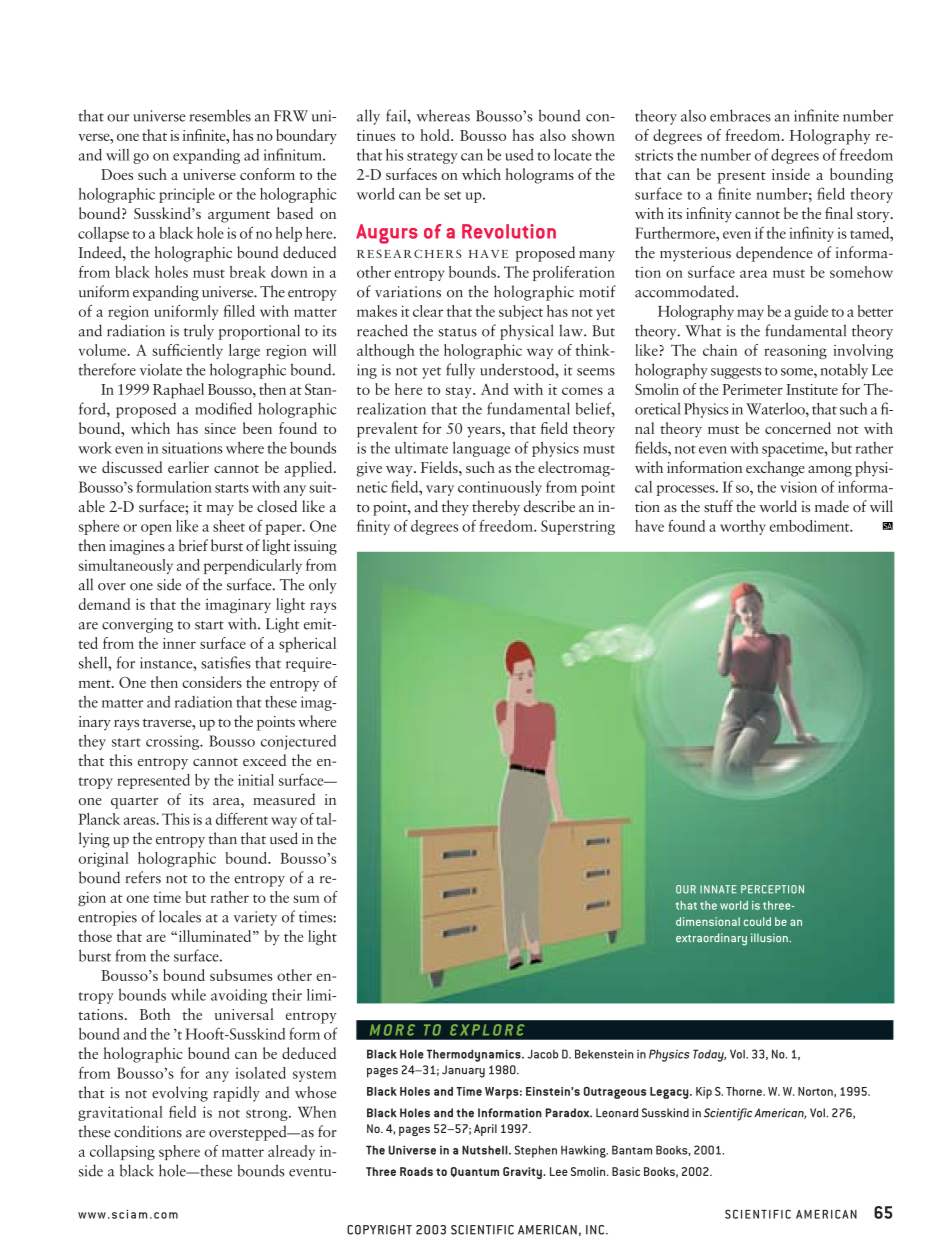  What do you see at coordinates (436, 135) in the screenshot?
I see `hold` at bounding box center [436, 135].
